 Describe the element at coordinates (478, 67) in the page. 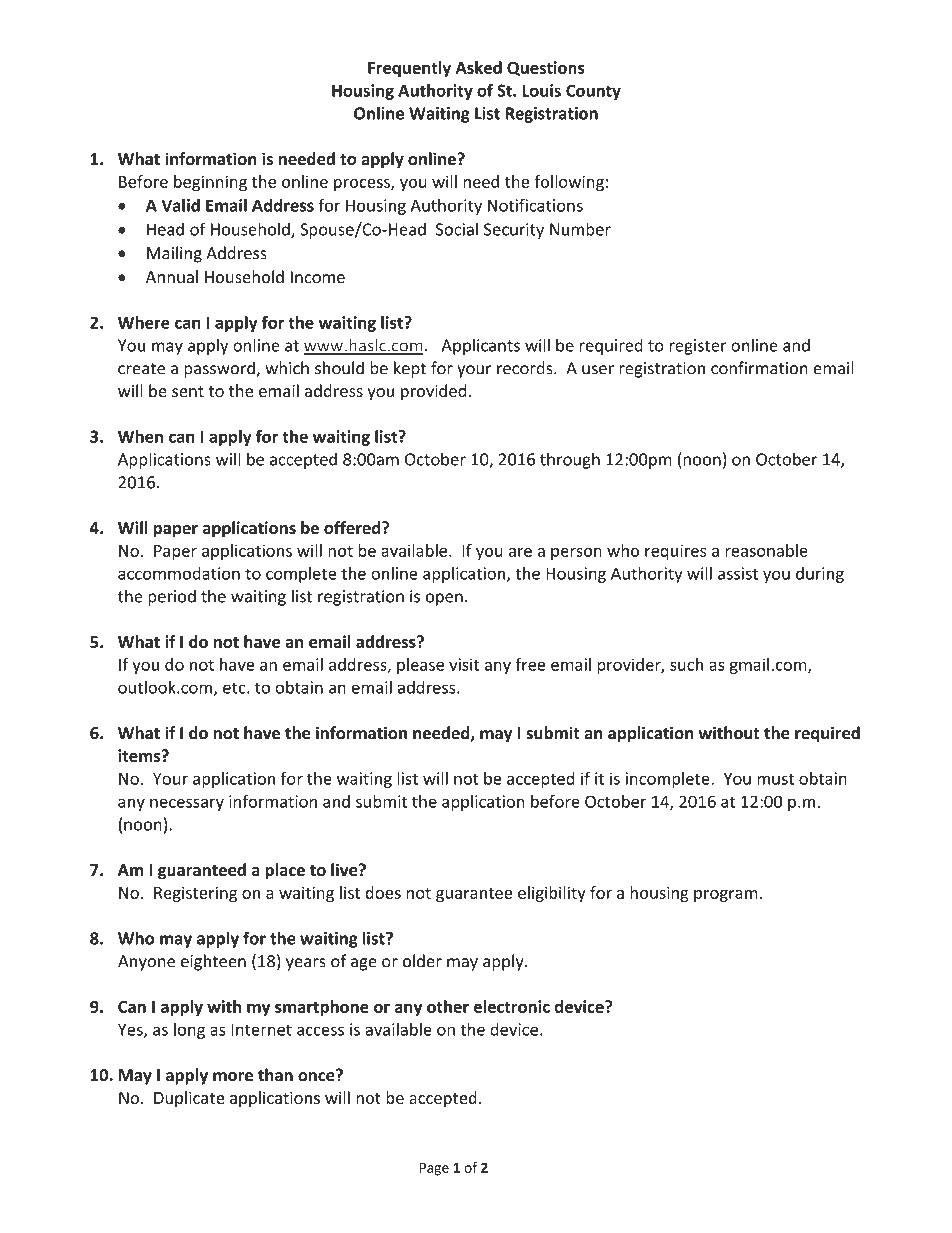

I see `Asked` at that location.
